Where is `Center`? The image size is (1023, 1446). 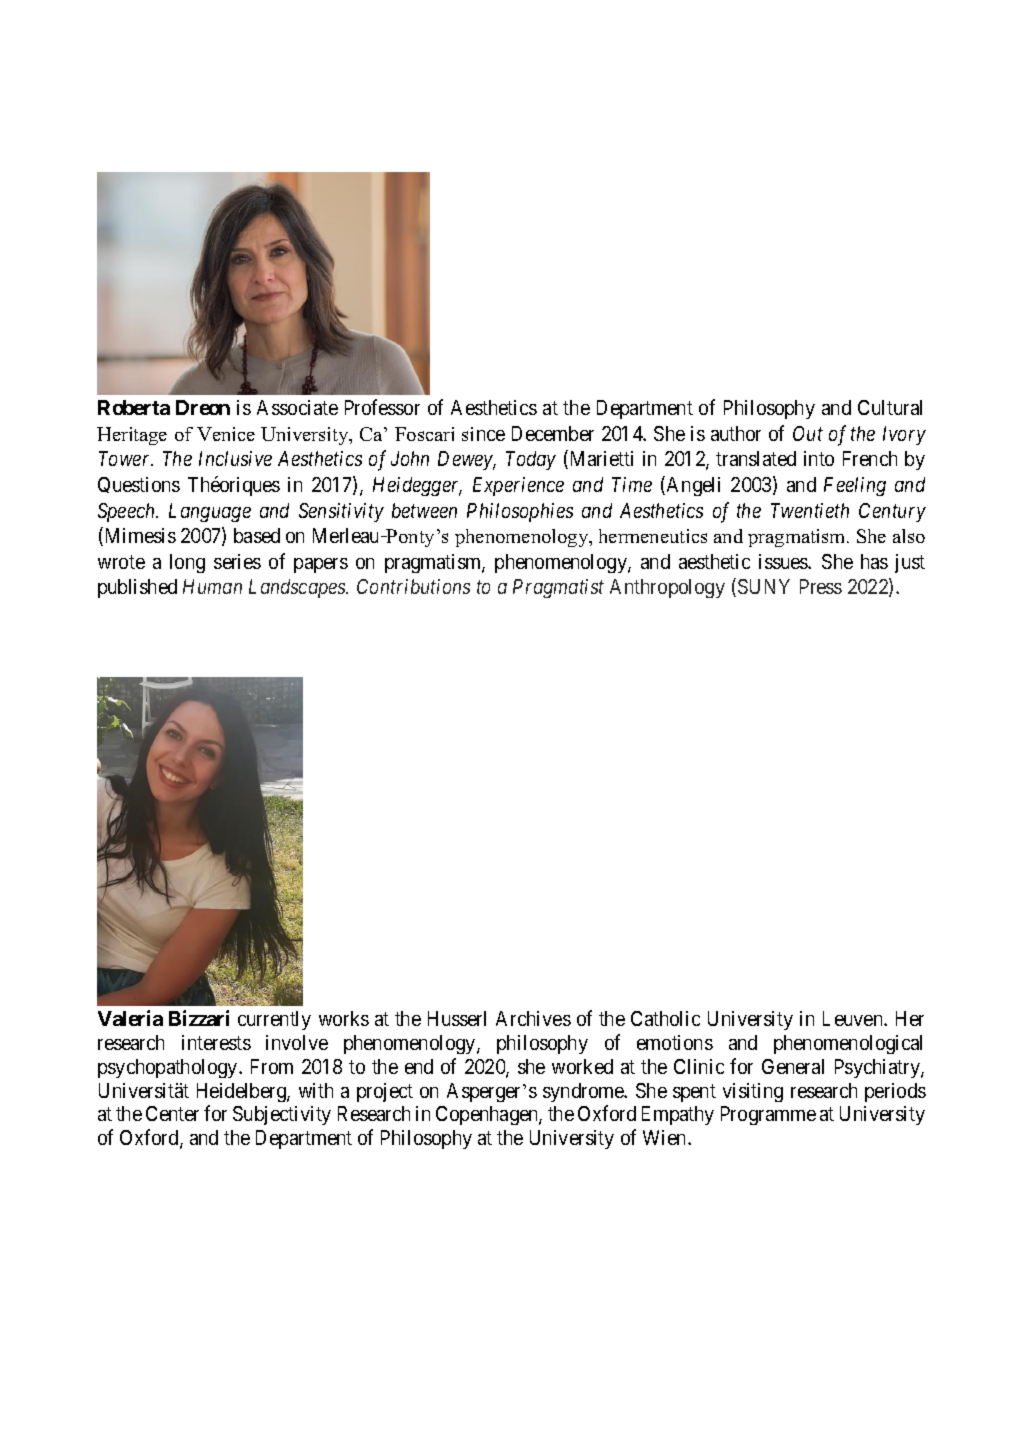
Center is located at coordinates (172, 1113).
